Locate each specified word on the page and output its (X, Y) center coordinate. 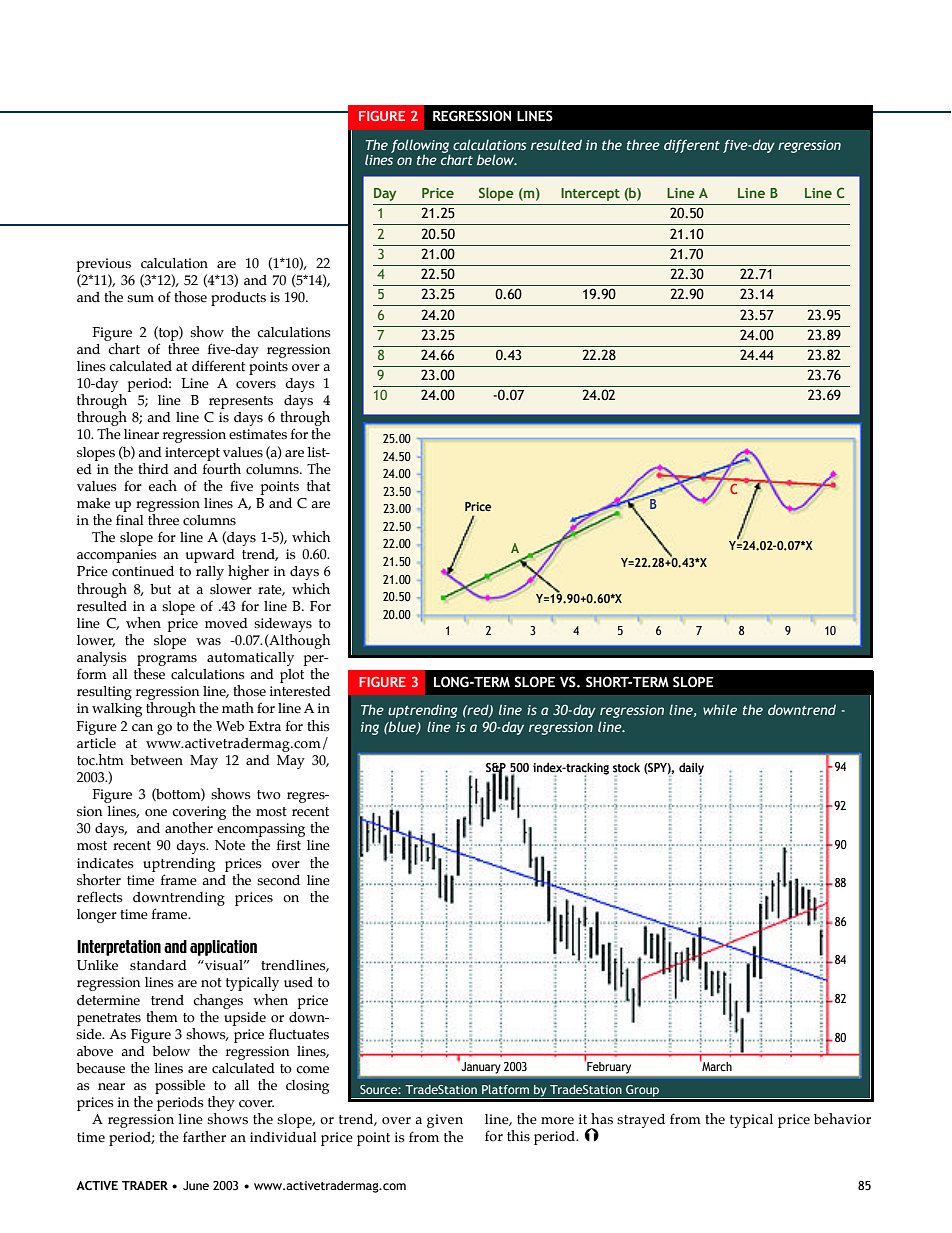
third (153, 469)
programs (167, 660)
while (720, 709)
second (278, 880)
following (420, 147)
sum (140, 299)
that (319, 485)
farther (204, 1137)
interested (300, 691)
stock (626, 768)
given (445, 1121)
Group (643, 1091)
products (238, 299)
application (223, 948)
